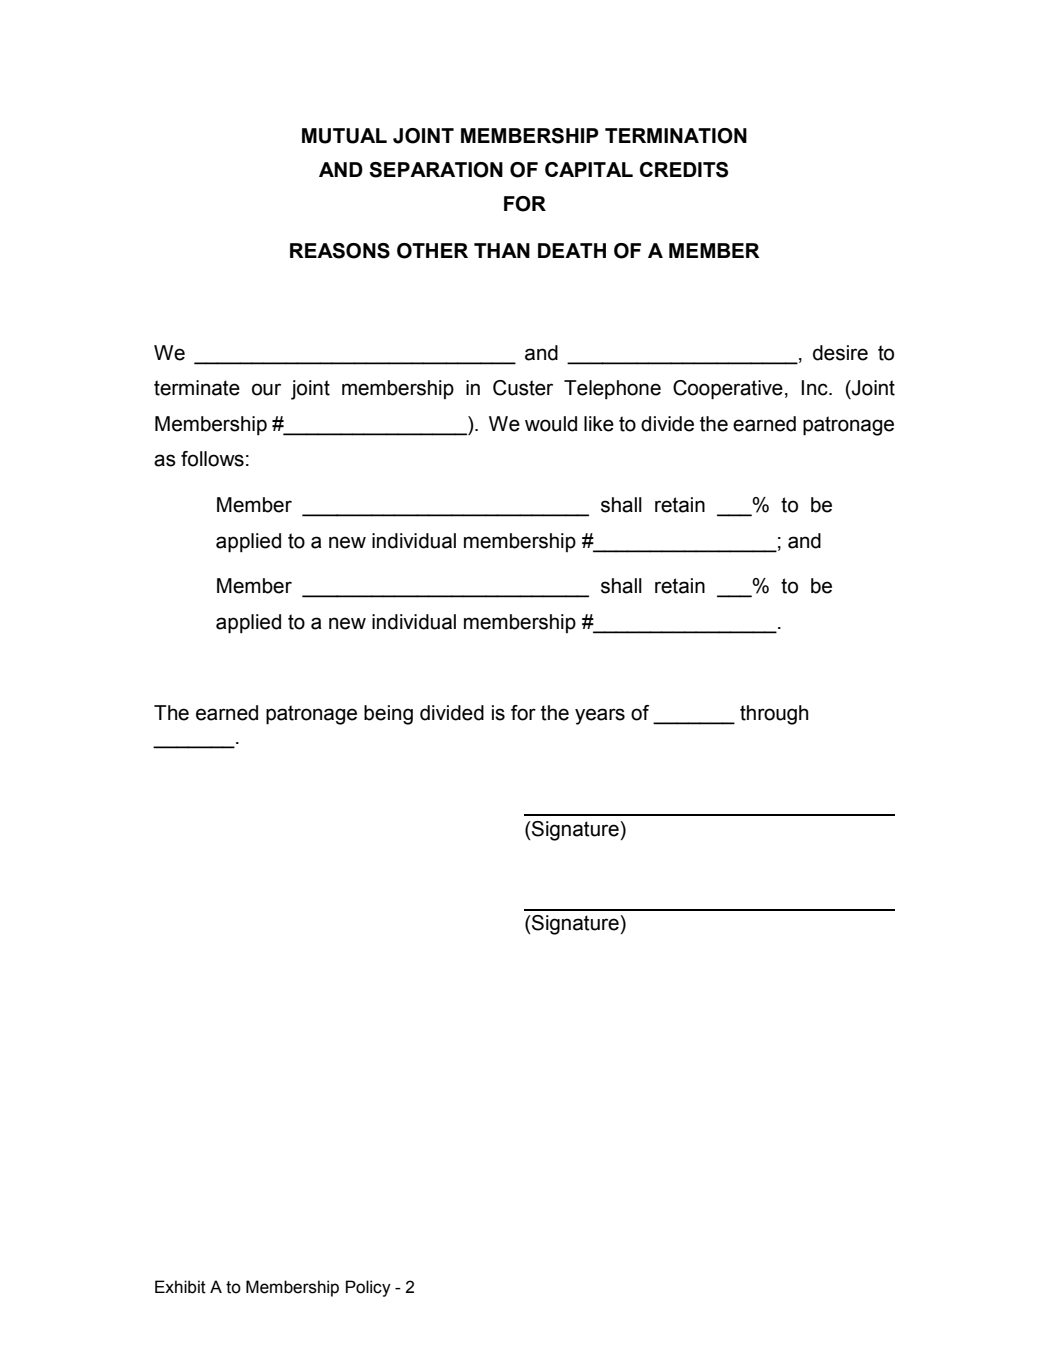 The image size is (1049, 1358). What do you see at coordinates (344, 136) in the screenshot?
I see `MUTUAL` at bounding box center [344, 136].
